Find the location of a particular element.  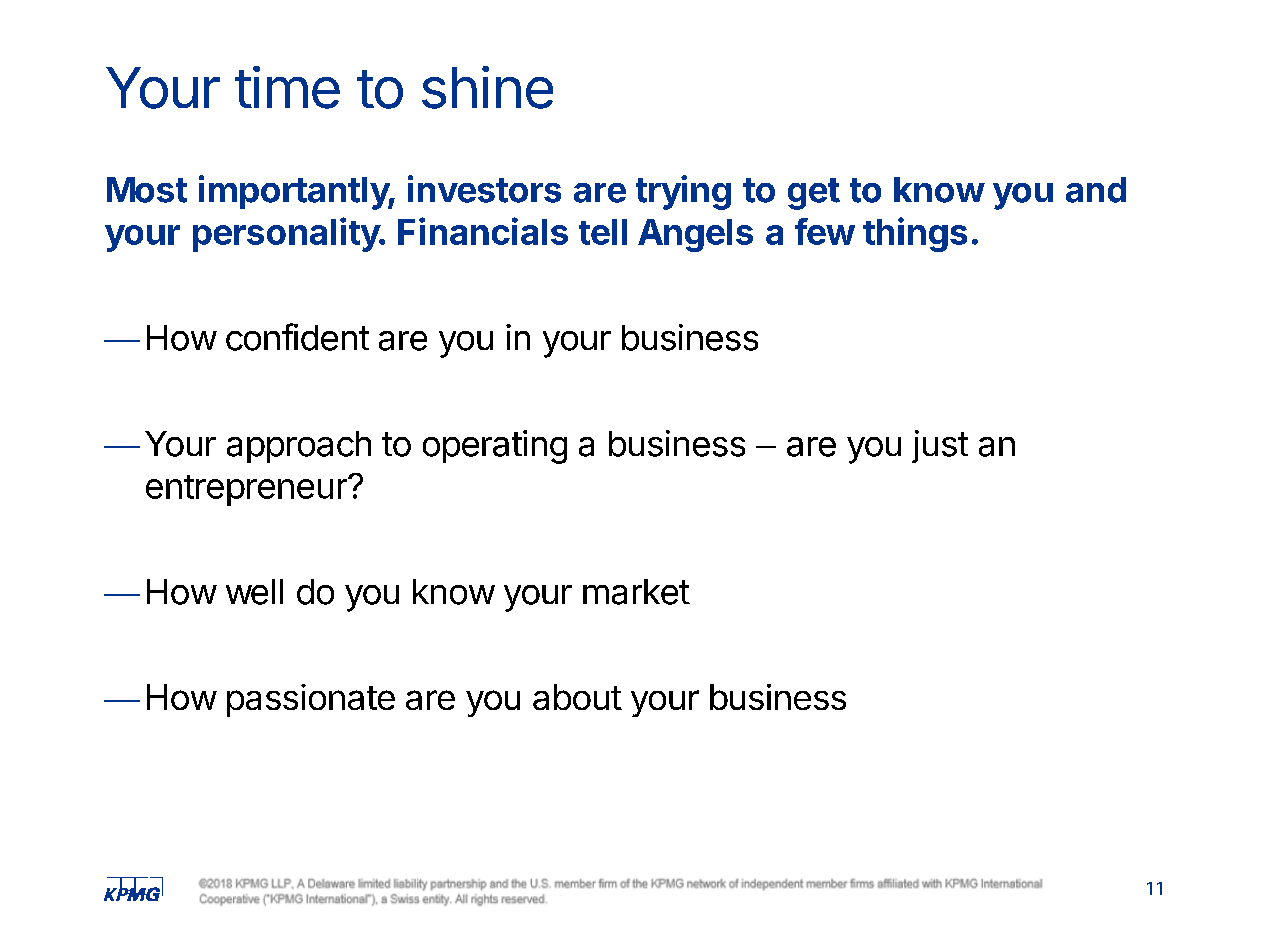

entrepreneur is located at coordinates (247, 490).
